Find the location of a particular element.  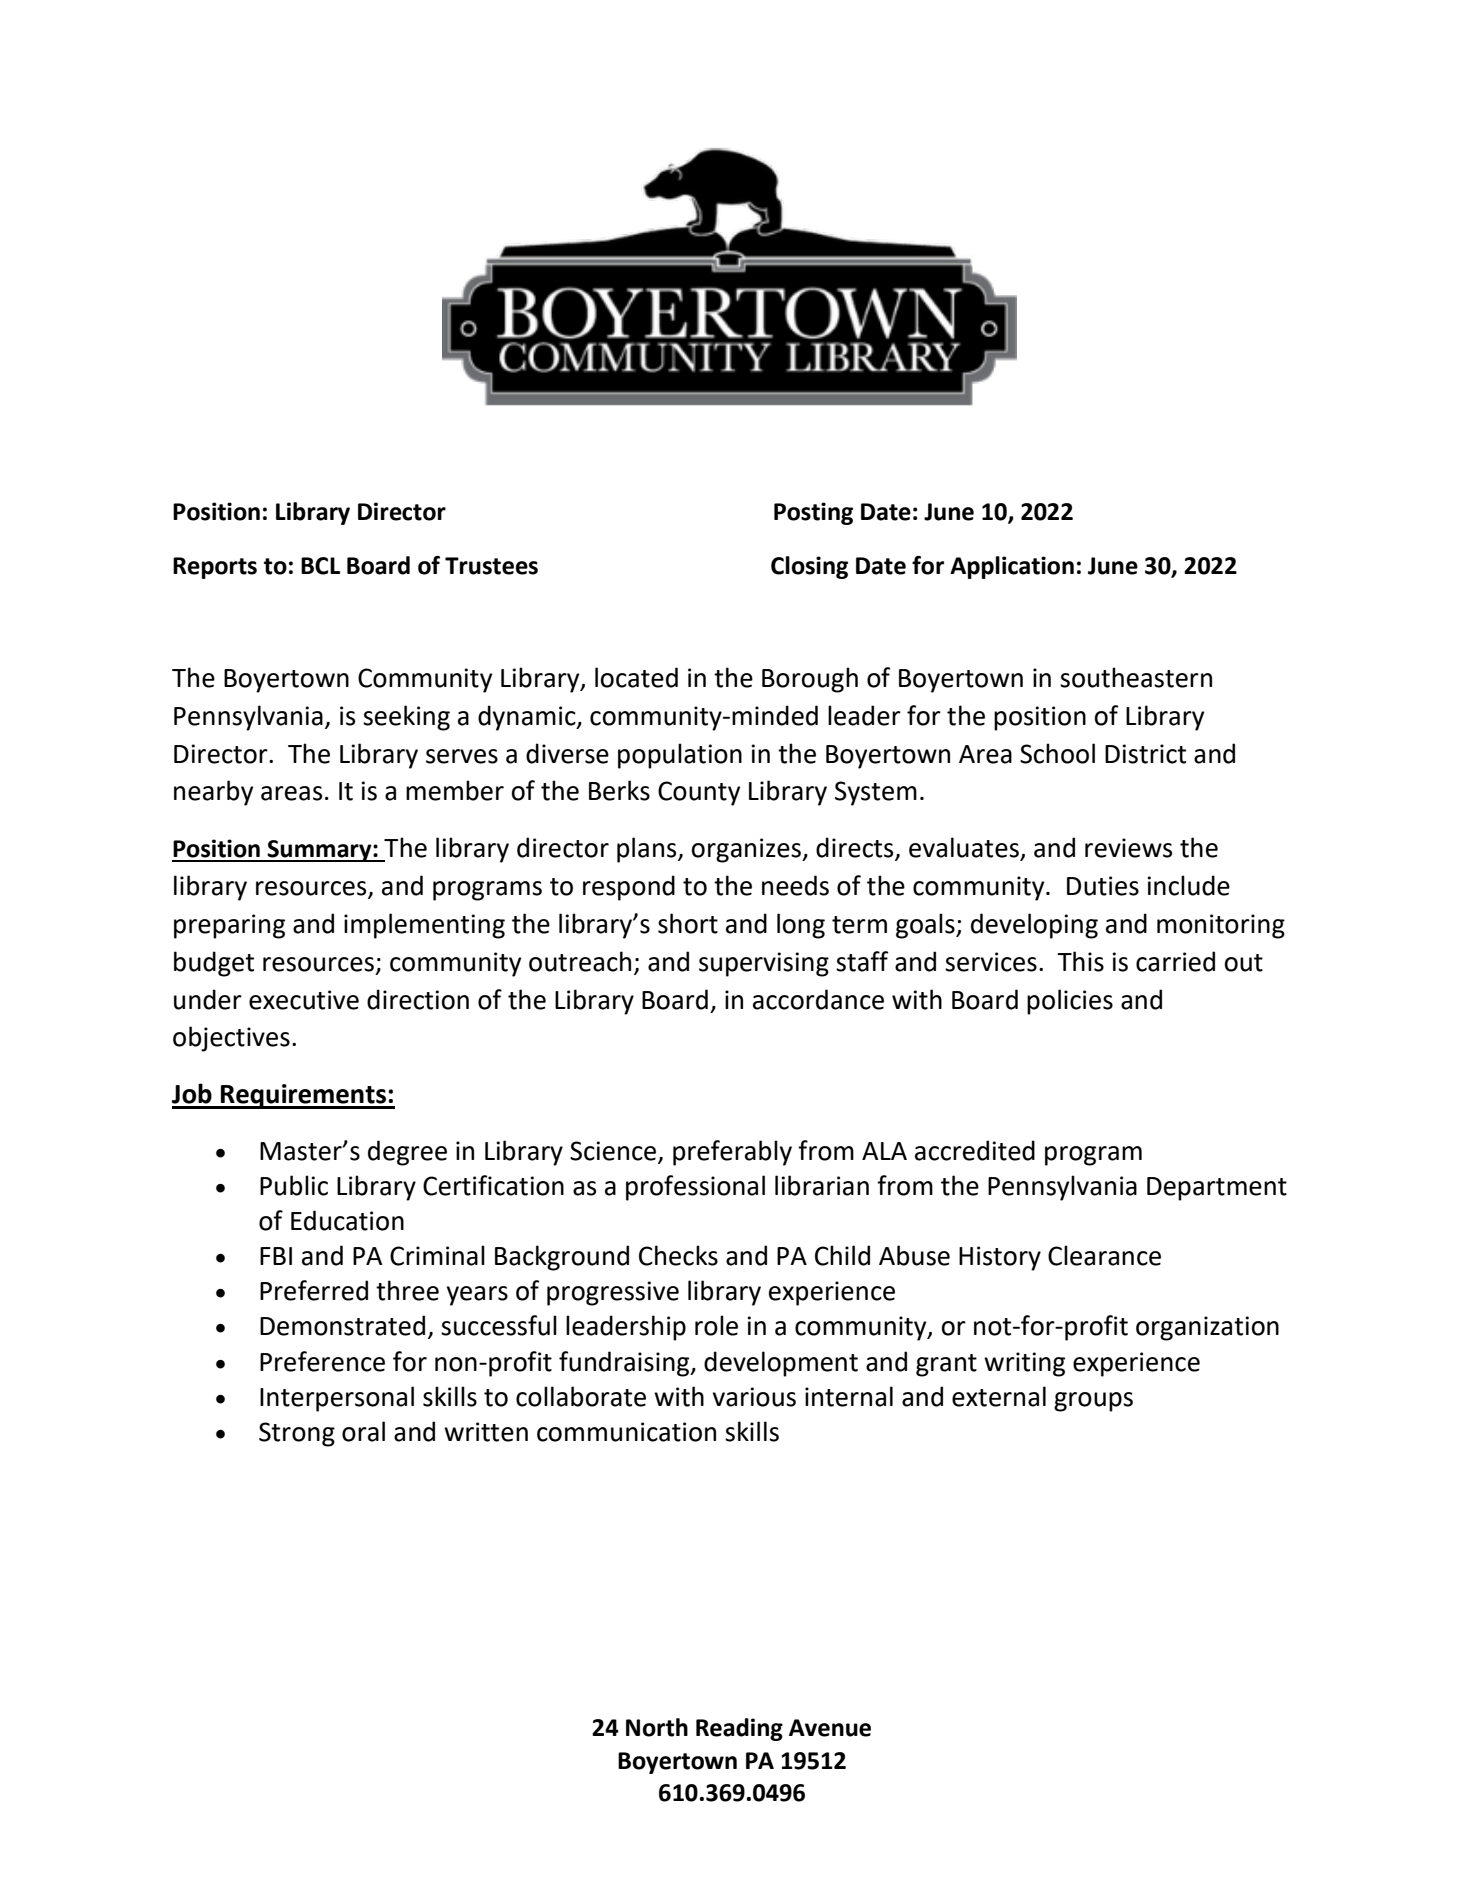

BCL is located at coordinates (320, 566).
